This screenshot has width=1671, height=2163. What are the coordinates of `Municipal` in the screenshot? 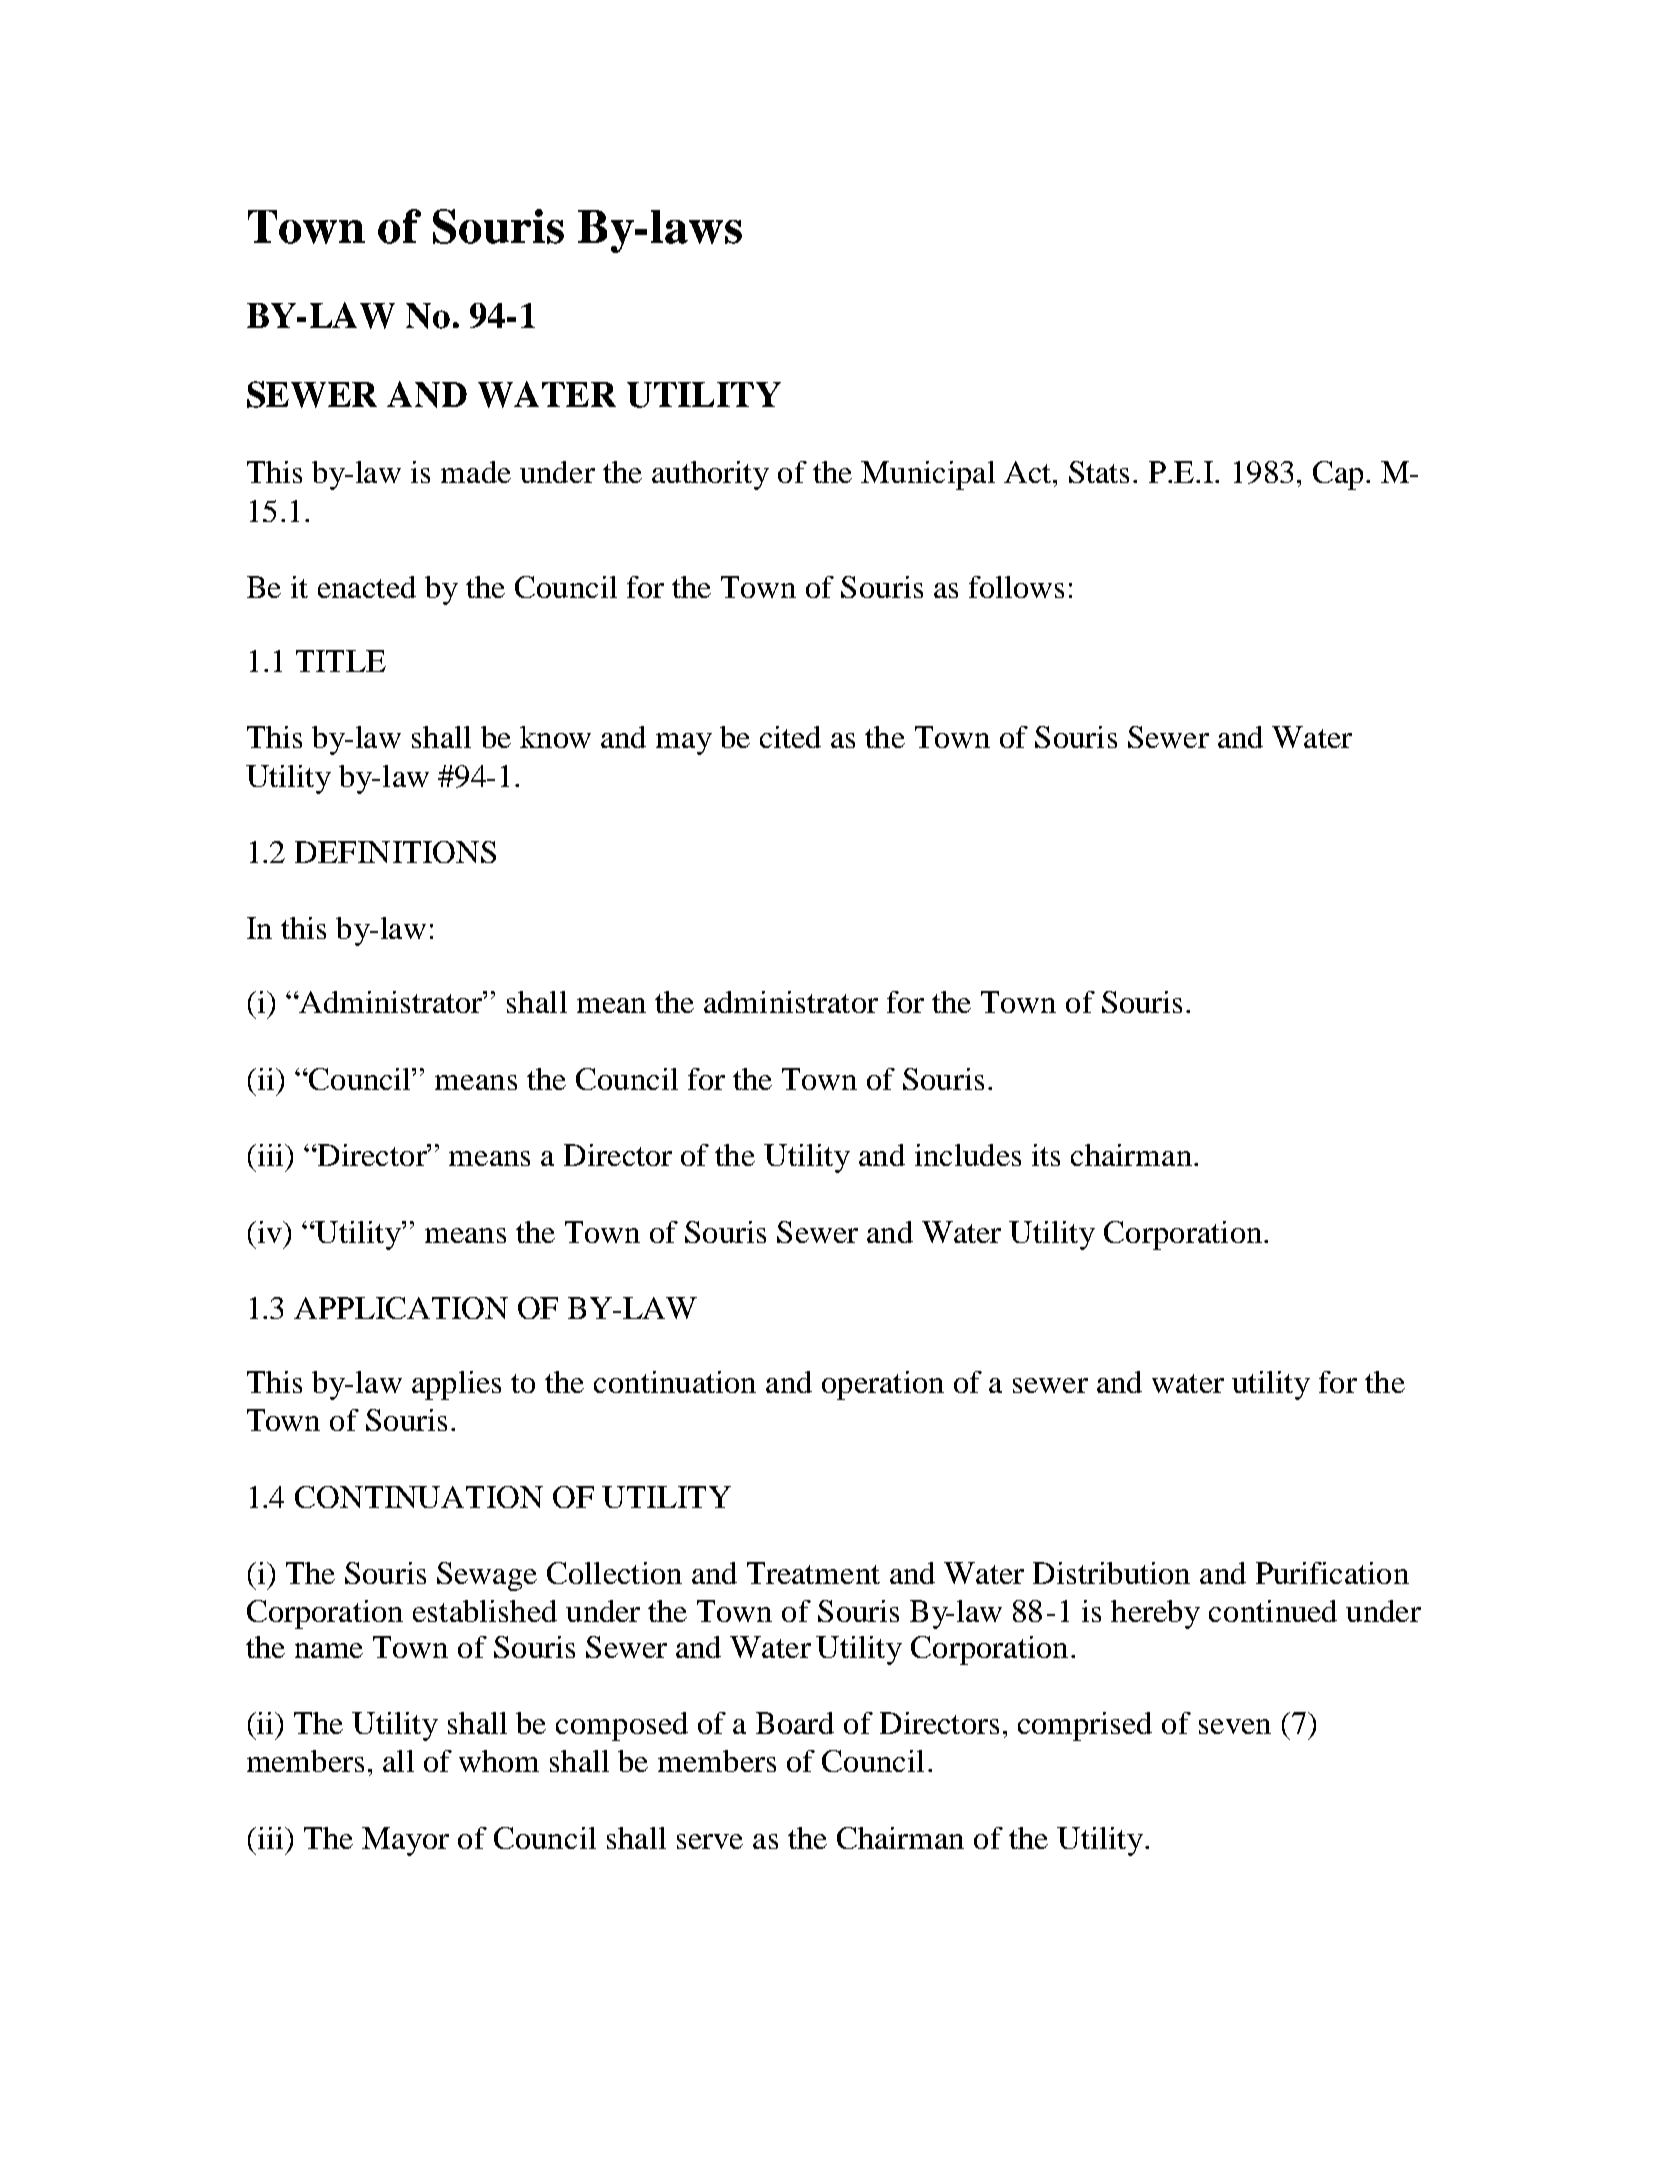 It's located at (928, 475).
